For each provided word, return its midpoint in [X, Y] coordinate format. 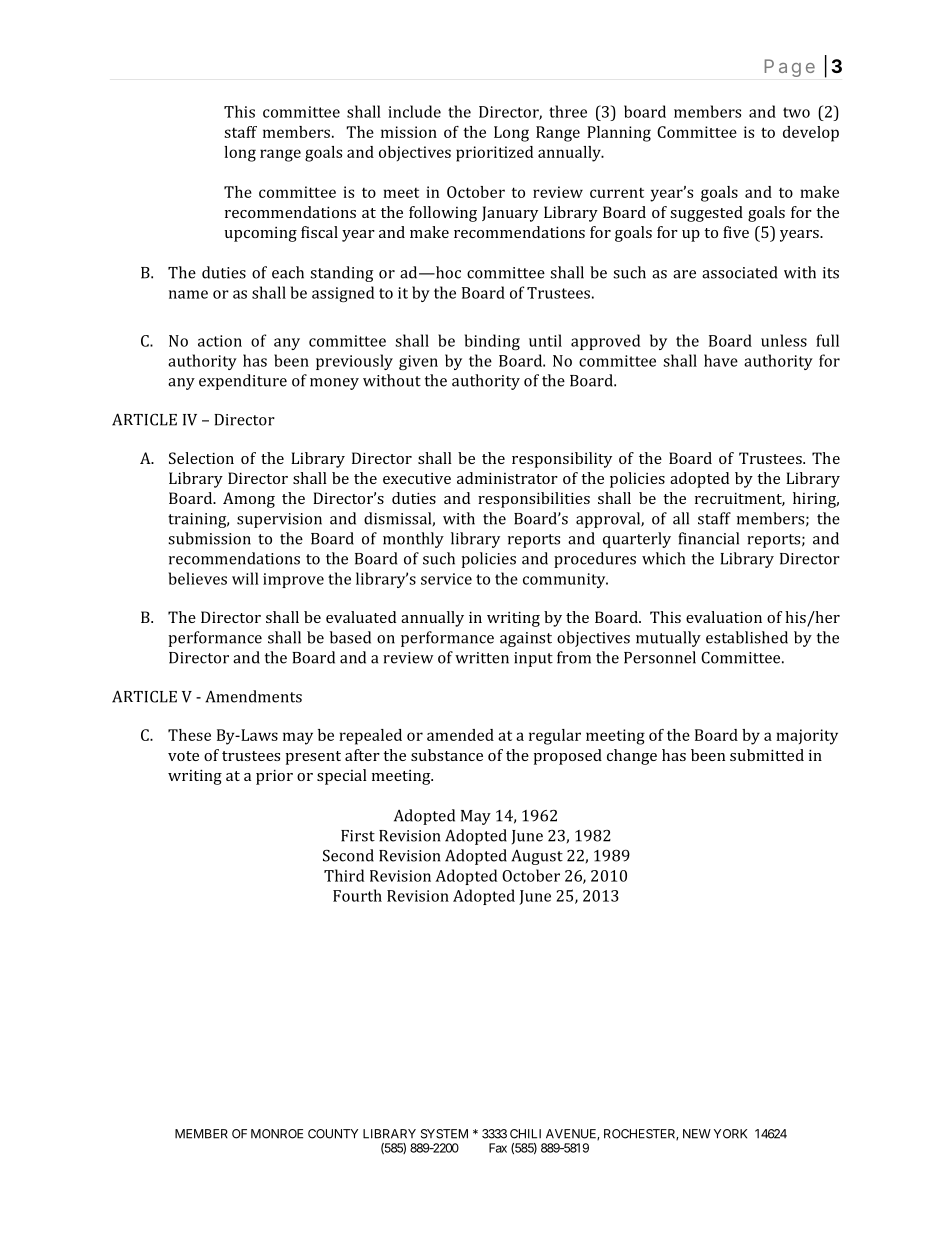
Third [344, 875]
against [526, 639]
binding [492, 342]
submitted [767, 755]
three [568, 111]
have [721, 360]
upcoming [261, 234]
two [796, 112]
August [537, 857]
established [747, 637]
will [245, 578]
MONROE [277, 1134]
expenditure [243, 382]
